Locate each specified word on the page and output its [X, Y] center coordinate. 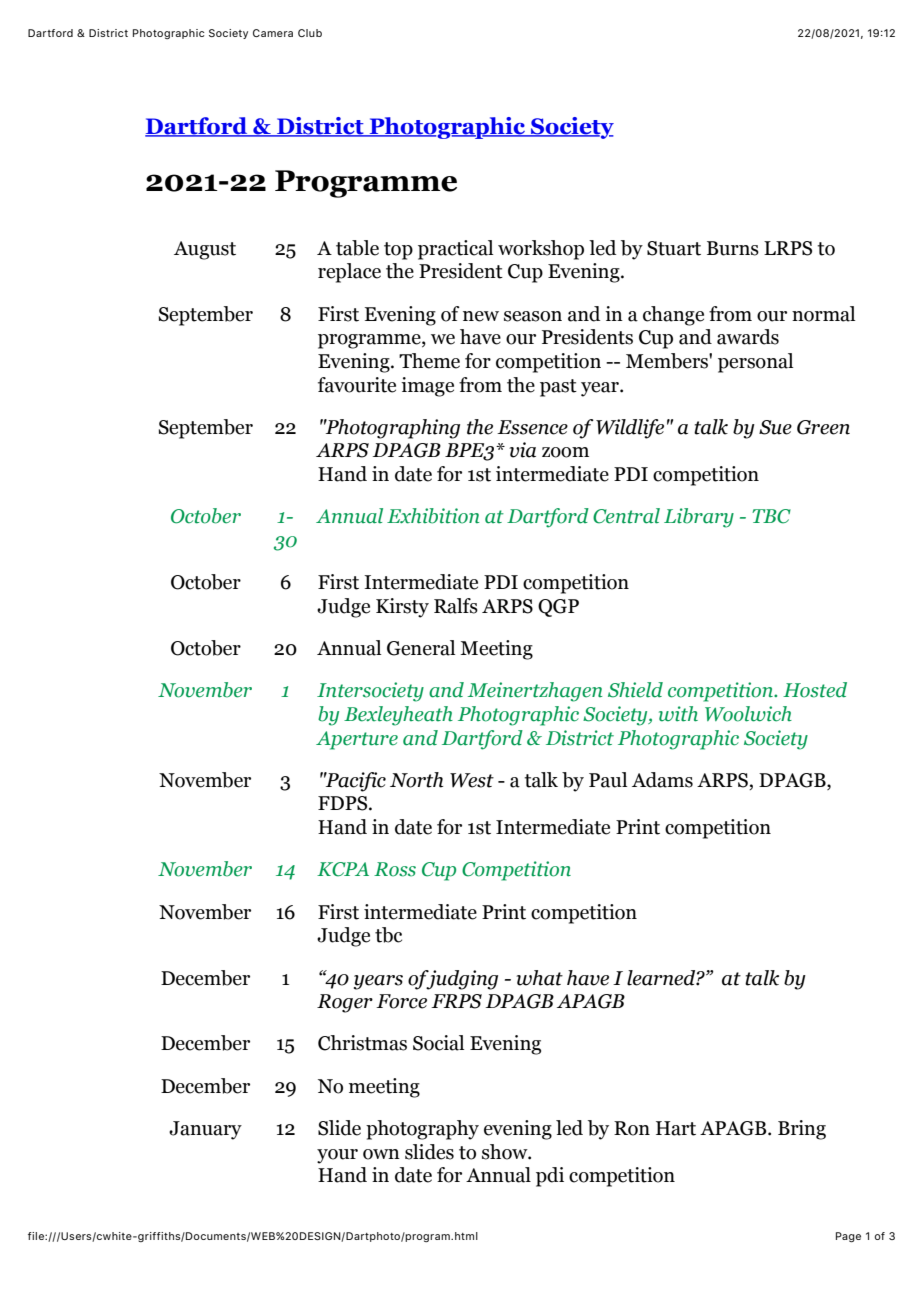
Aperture [357, 740]
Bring [802, 1130]
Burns [733, 248]
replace [349, 273]
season [533, 316]
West [472, 780]
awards [748, 337]
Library [699, 518]
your [337, 1156]
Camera [273, 33]
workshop [541, 250]
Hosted [815, 690]
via [522, 450]
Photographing [392, 429]
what [539, 978]
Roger [345, 1003]
